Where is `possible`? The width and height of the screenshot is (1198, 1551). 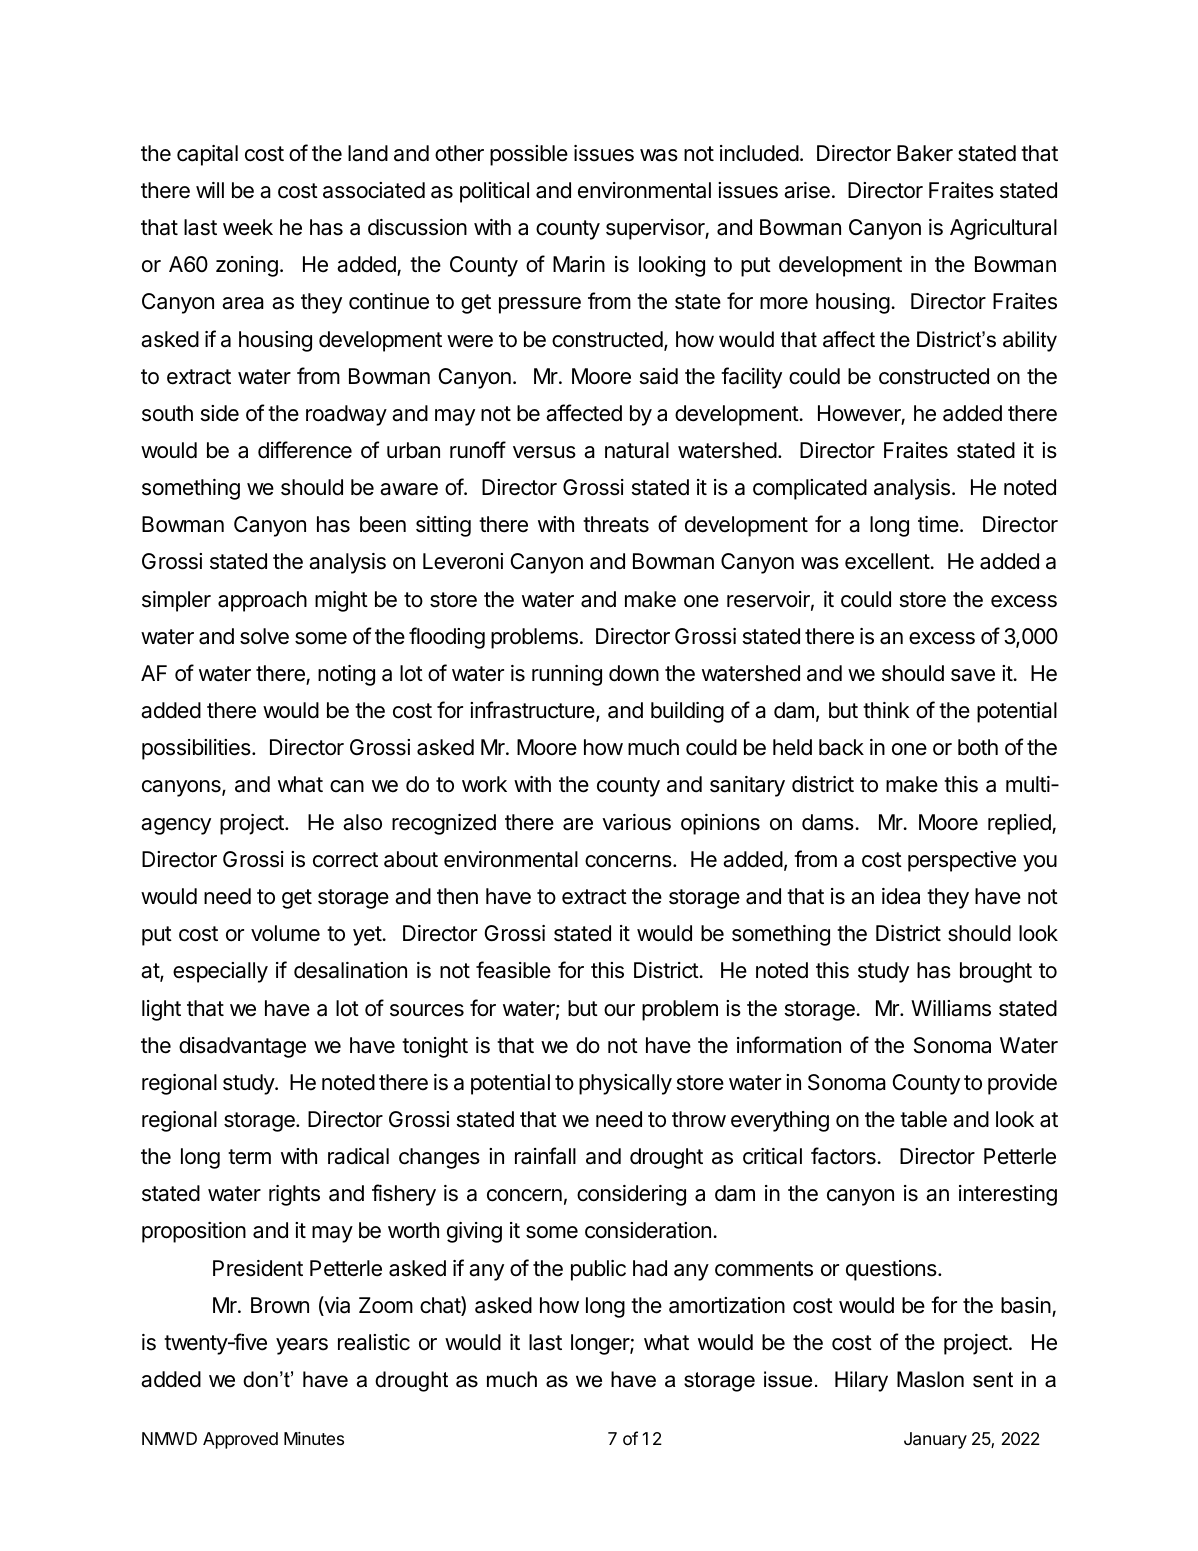
possible is located at coordinates (529, 155).
